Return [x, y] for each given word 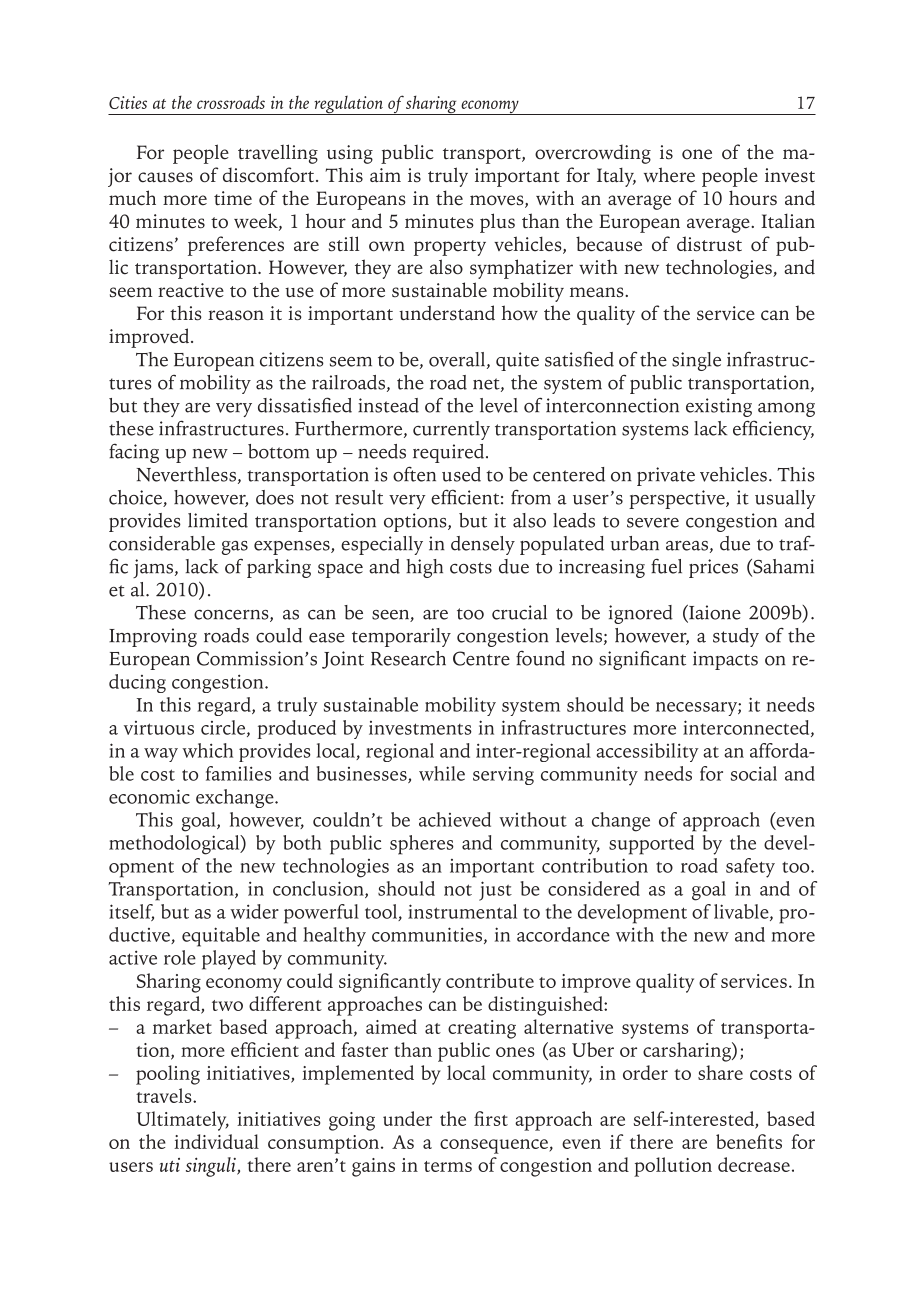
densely [483, 545]
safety [750, 868]
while [442, 773]
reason [236, 315]
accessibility [647, 752]
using [350, 154]
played [229, 960]
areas [687, 546]
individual [216, 1141]
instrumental [462, 911]
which [207, 750]
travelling [278, 154]
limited [218, 520]
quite [517, 361]
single [696, 361]
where [669, 175]
